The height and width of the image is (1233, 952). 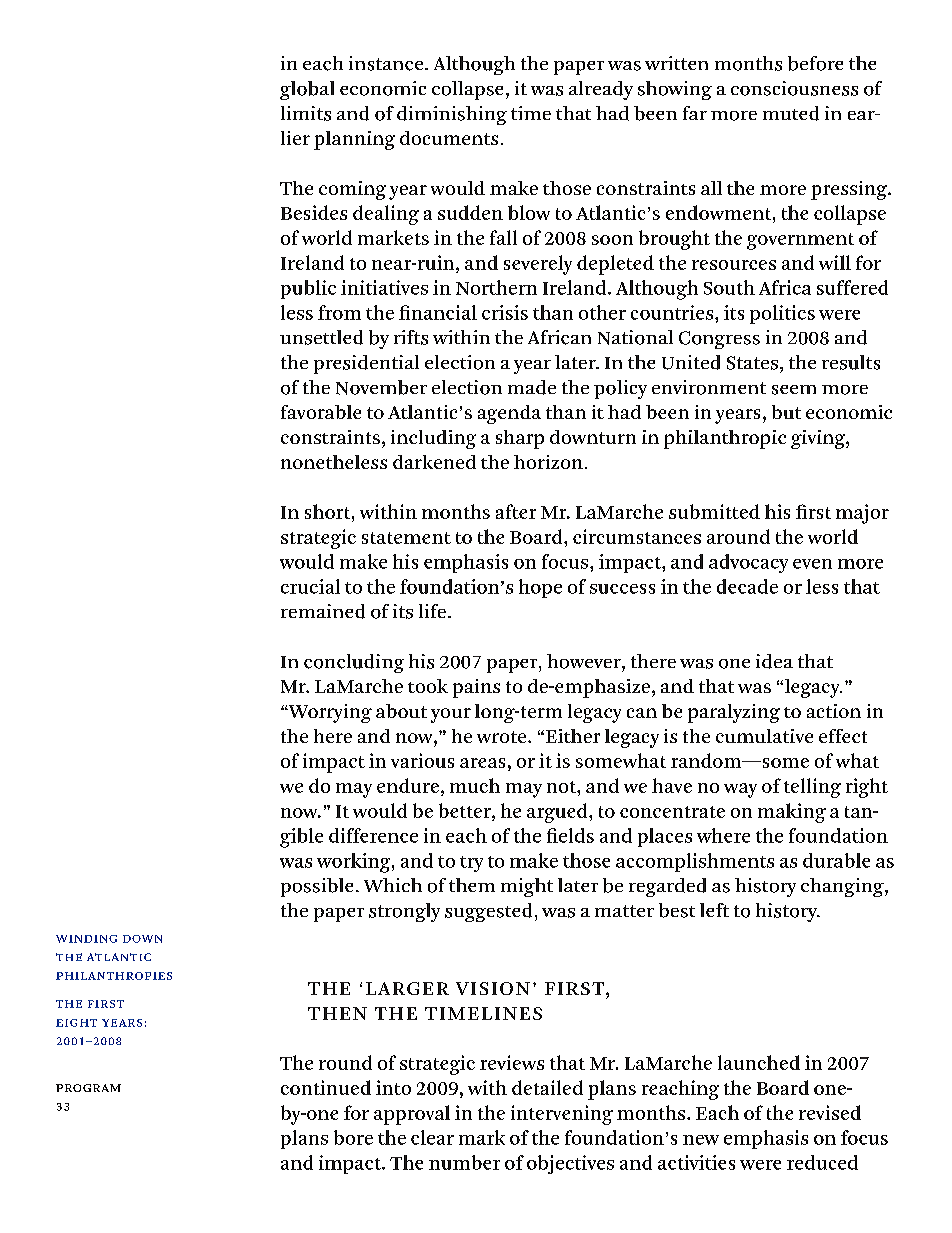 I want to click on clear, so click(x=432, y=1137).
